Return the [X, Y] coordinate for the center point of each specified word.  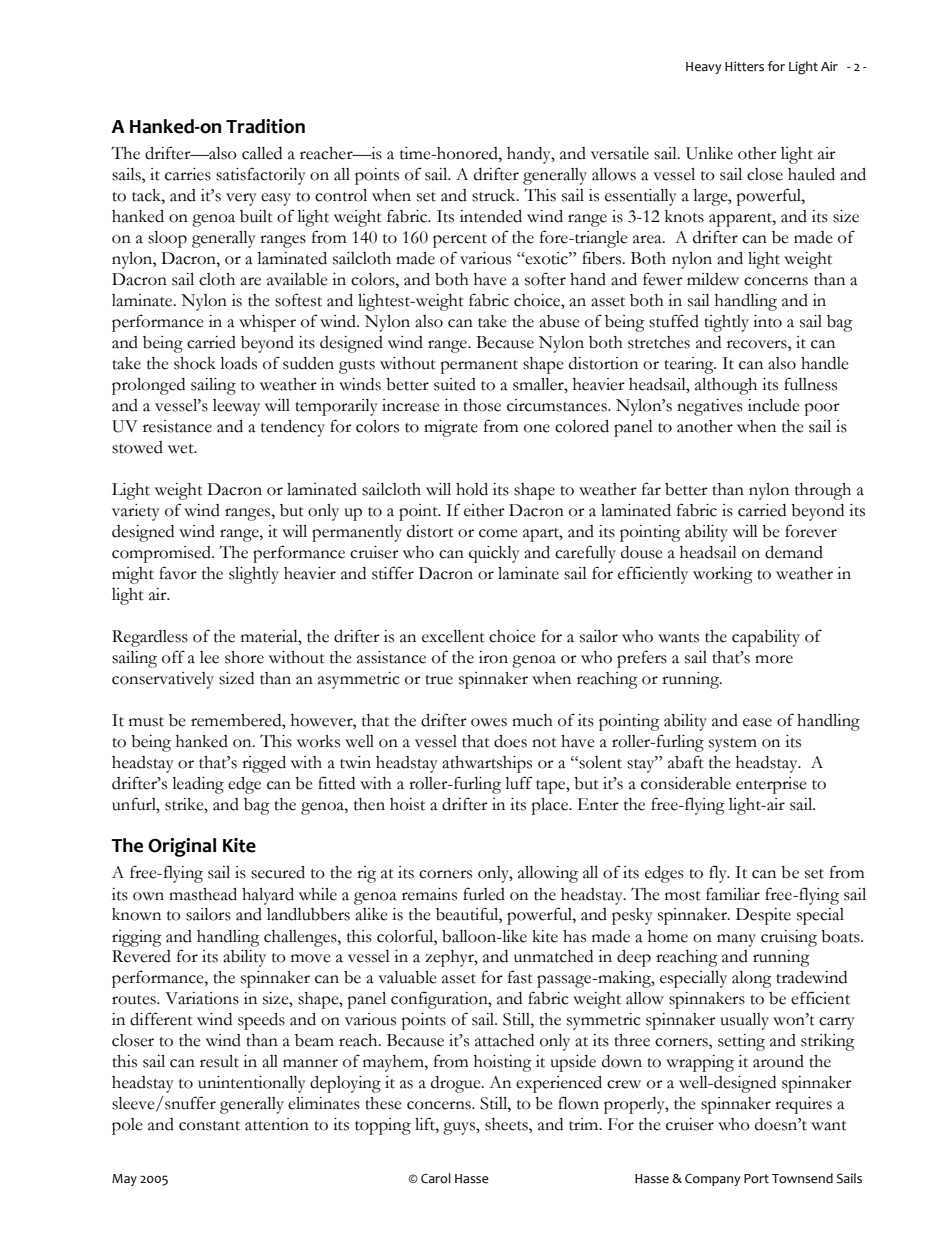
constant [209, 1126]
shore [244, 657]
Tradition [265, 126]
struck [495, 195]
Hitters [744, 66]
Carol [436, 1178]
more [774, 659]
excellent [453, 636]
